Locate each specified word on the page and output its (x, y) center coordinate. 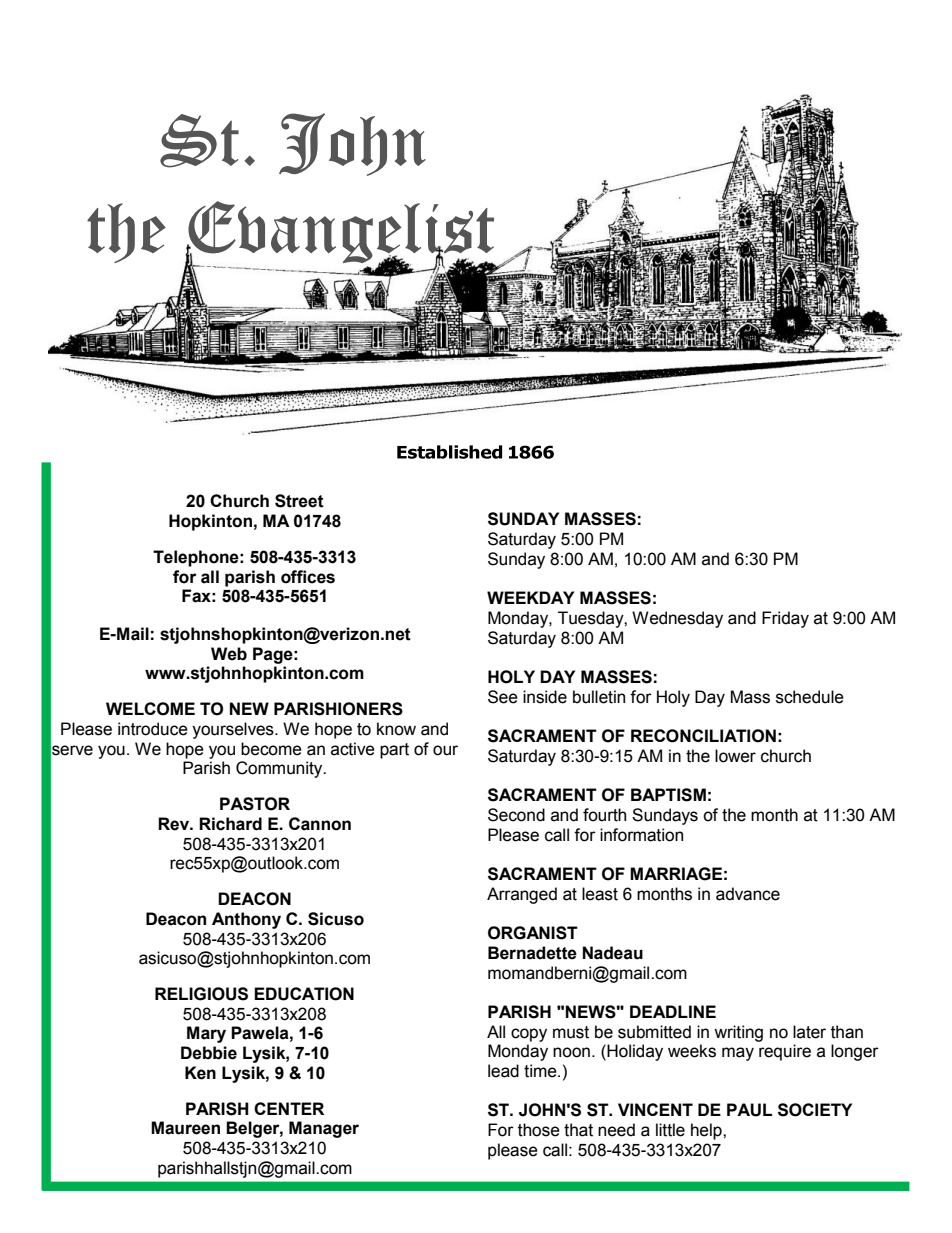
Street (299, 501)
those (539, 1130)
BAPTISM (668, 795)
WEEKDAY (530, 597)
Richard (230, 824)
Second (516, 815)
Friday (785, 619)
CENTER (289, 1108)
